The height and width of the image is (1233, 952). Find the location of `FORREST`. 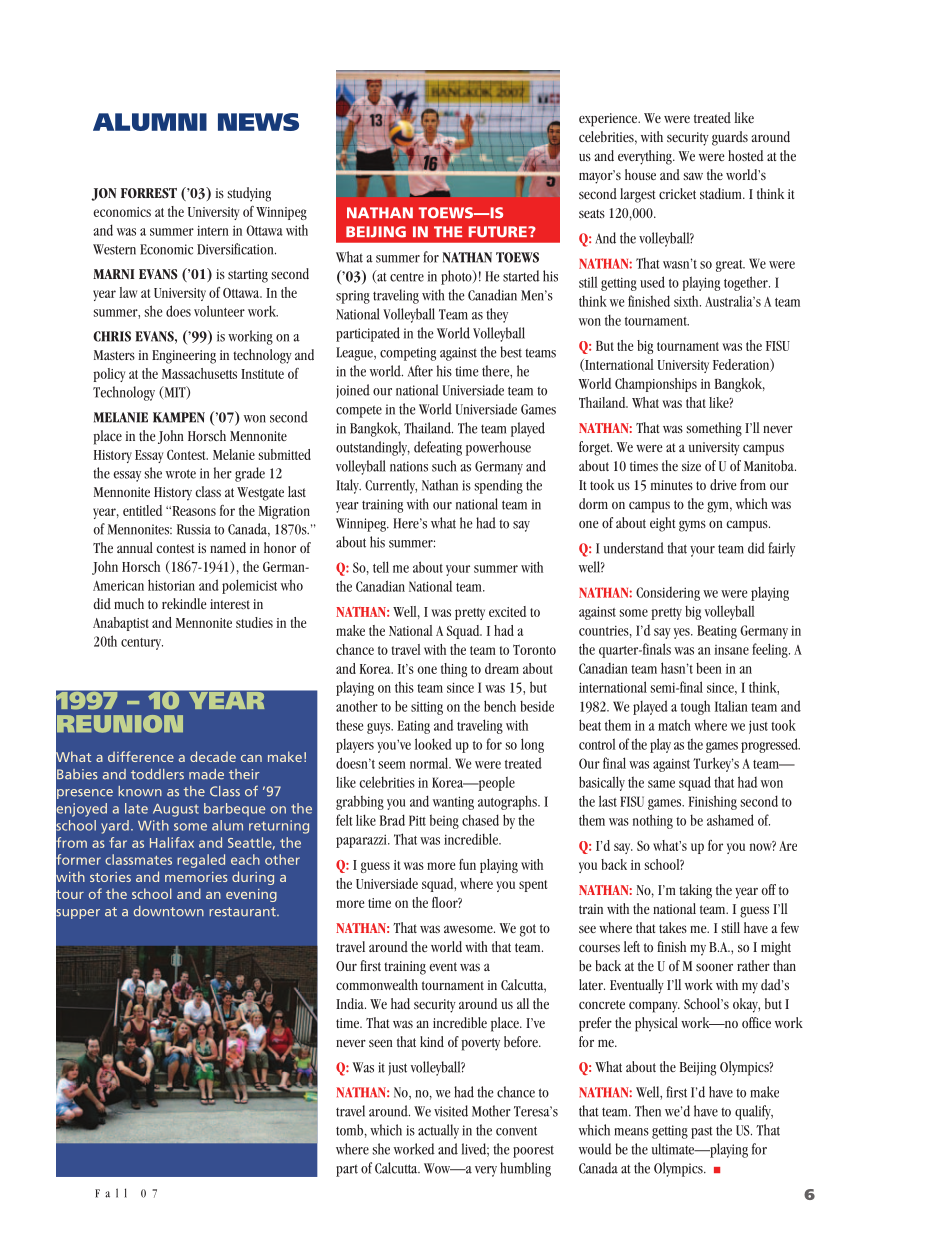

FORREST is located at coordinates (149, 193).
